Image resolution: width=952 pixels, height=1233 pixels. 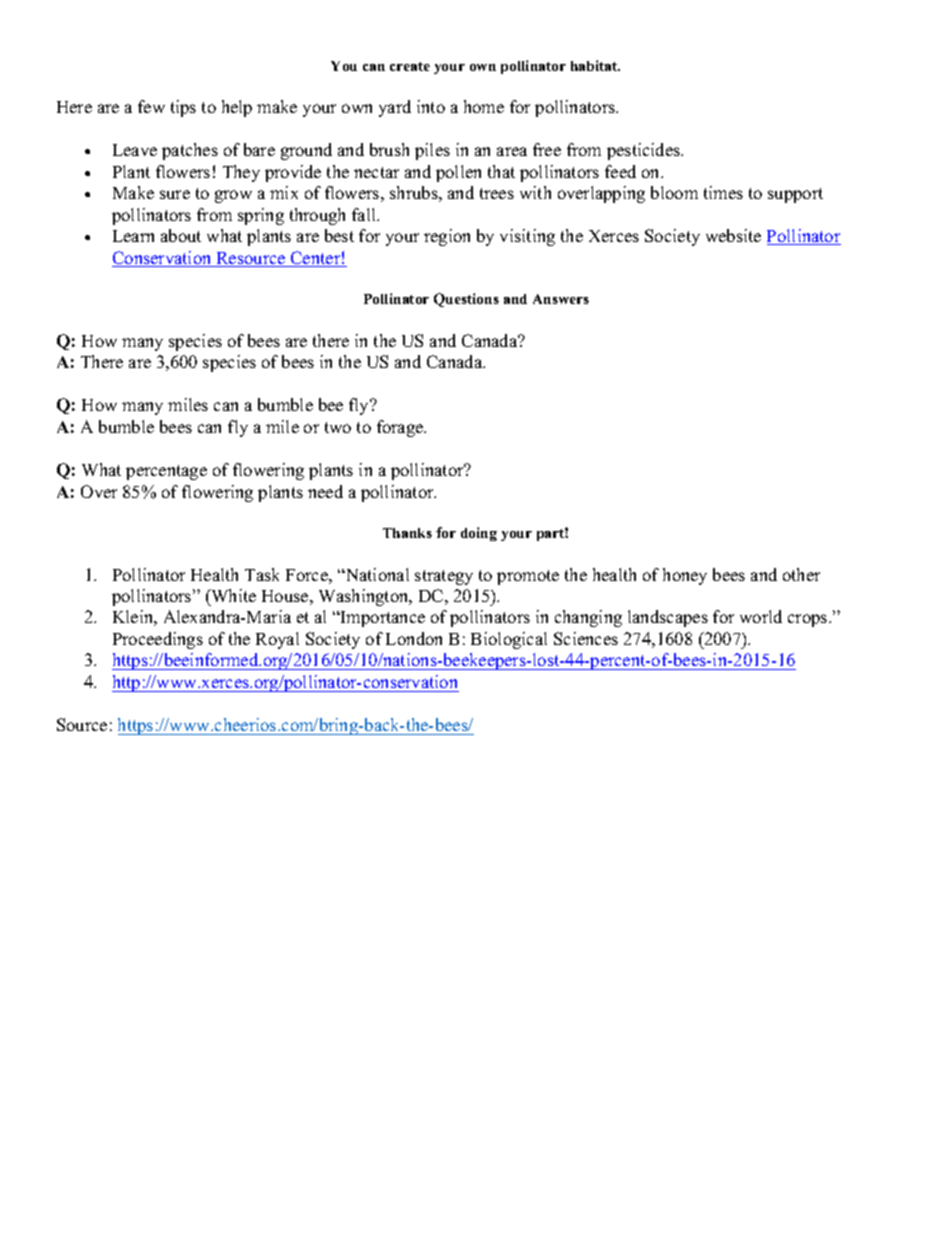 I want to click on website, so click(x=733, y=235).
